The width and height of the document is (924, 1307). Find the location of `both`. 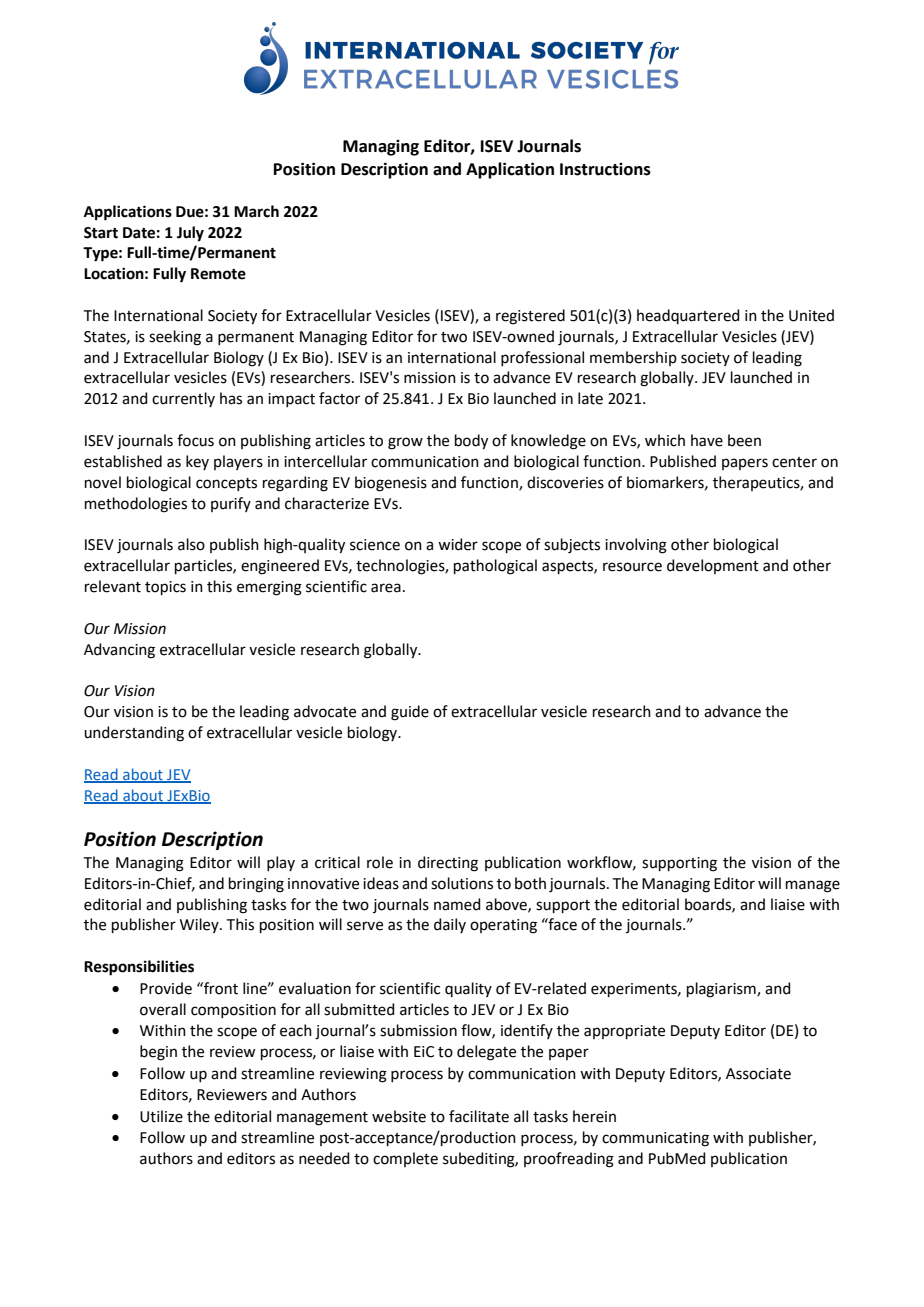

both is located at coordinates (530, 883).
